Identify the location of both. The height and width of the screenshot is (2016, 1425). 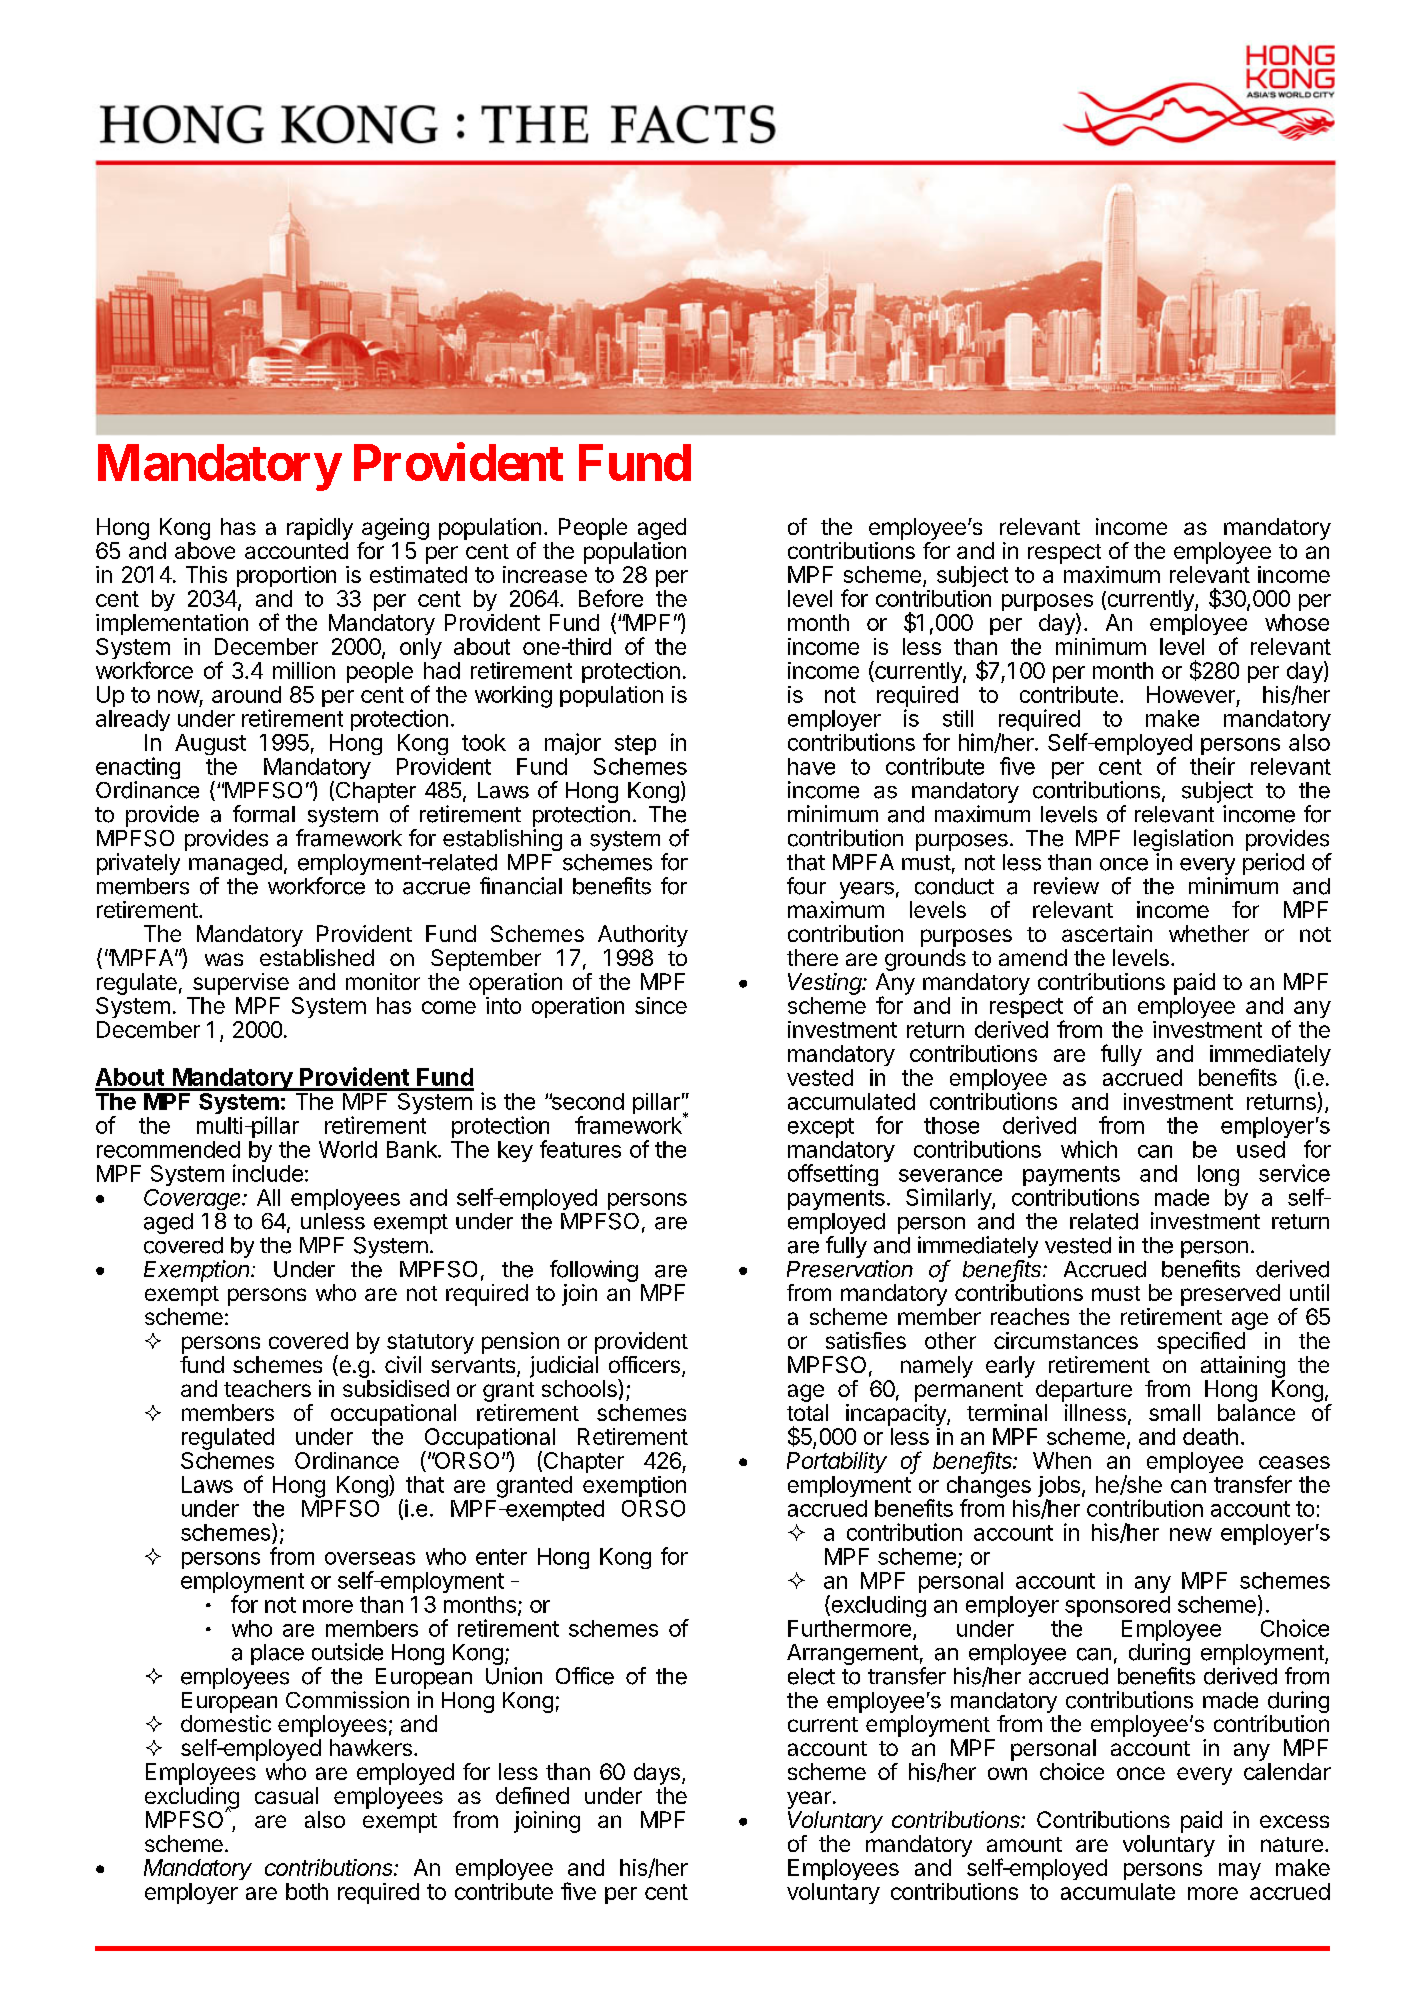
(307, 1891).
